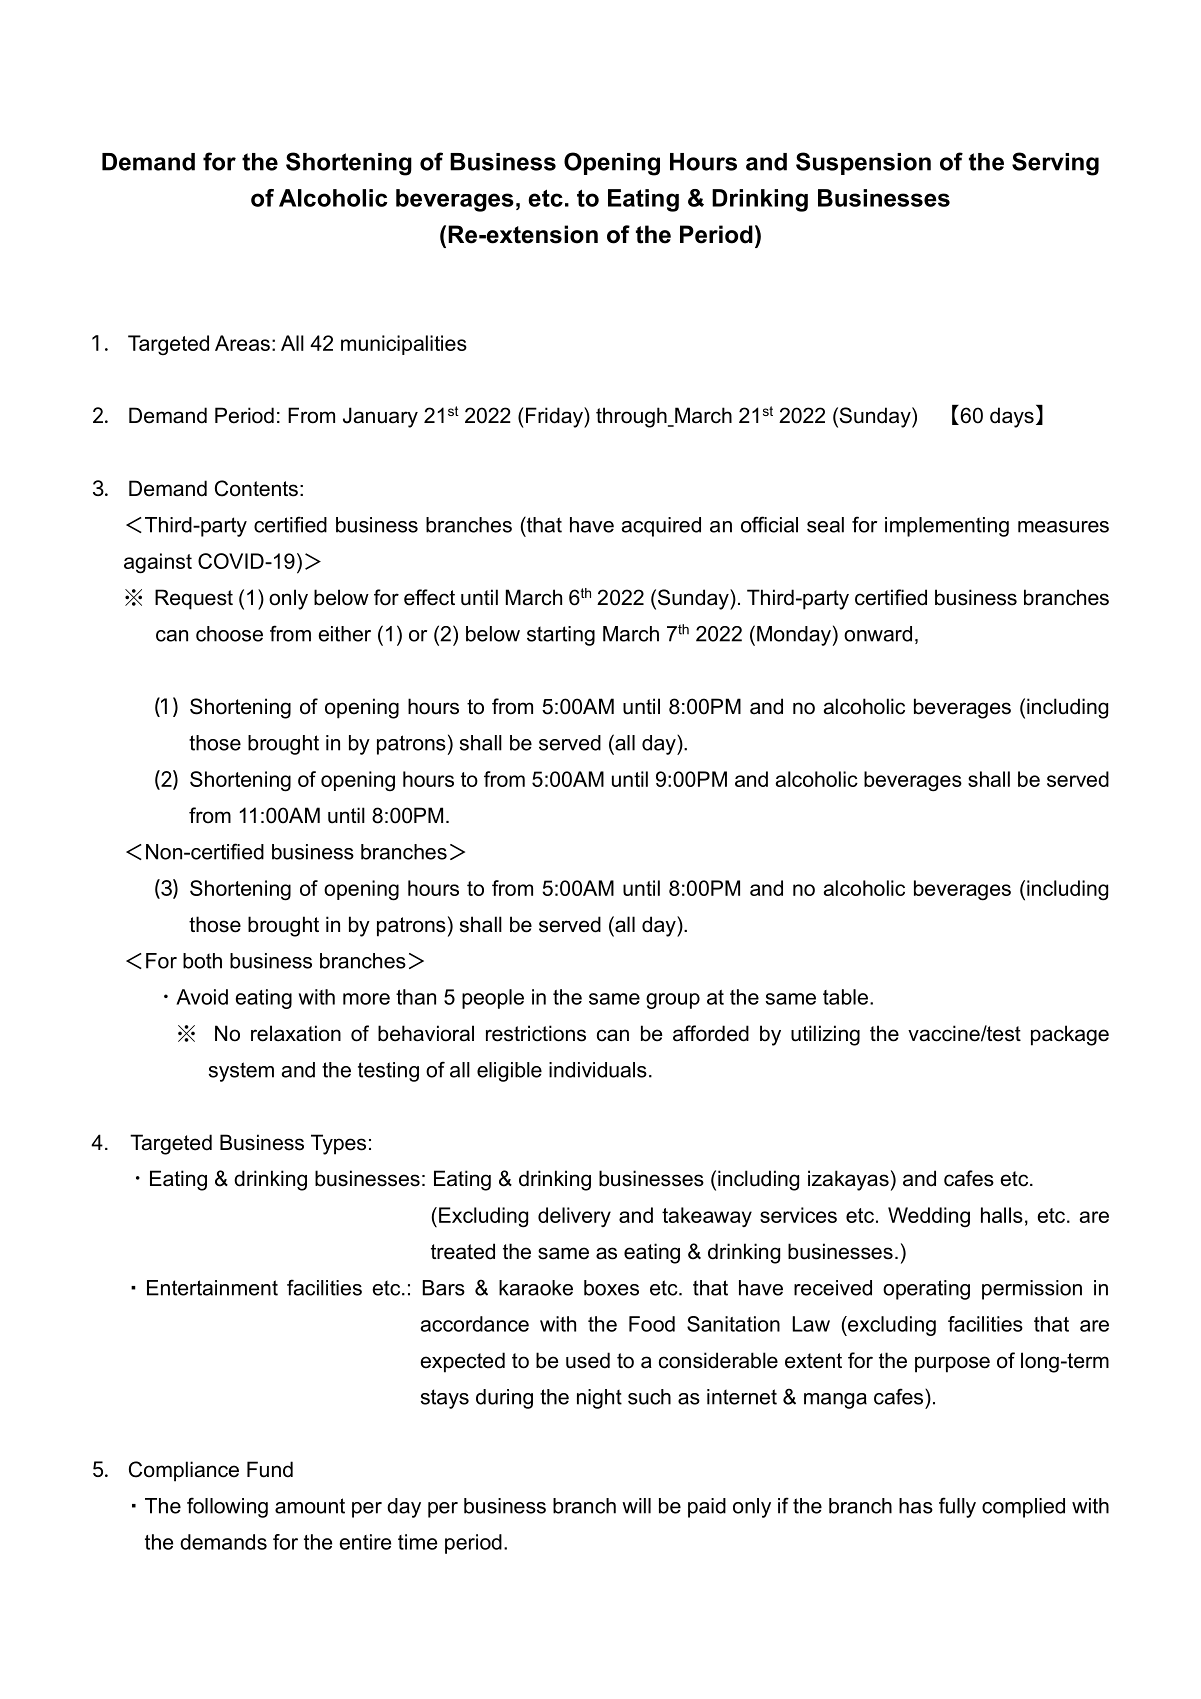  Describe the element at coordinates (957, 1507) in the screenshot. I see `fully` at that location.
